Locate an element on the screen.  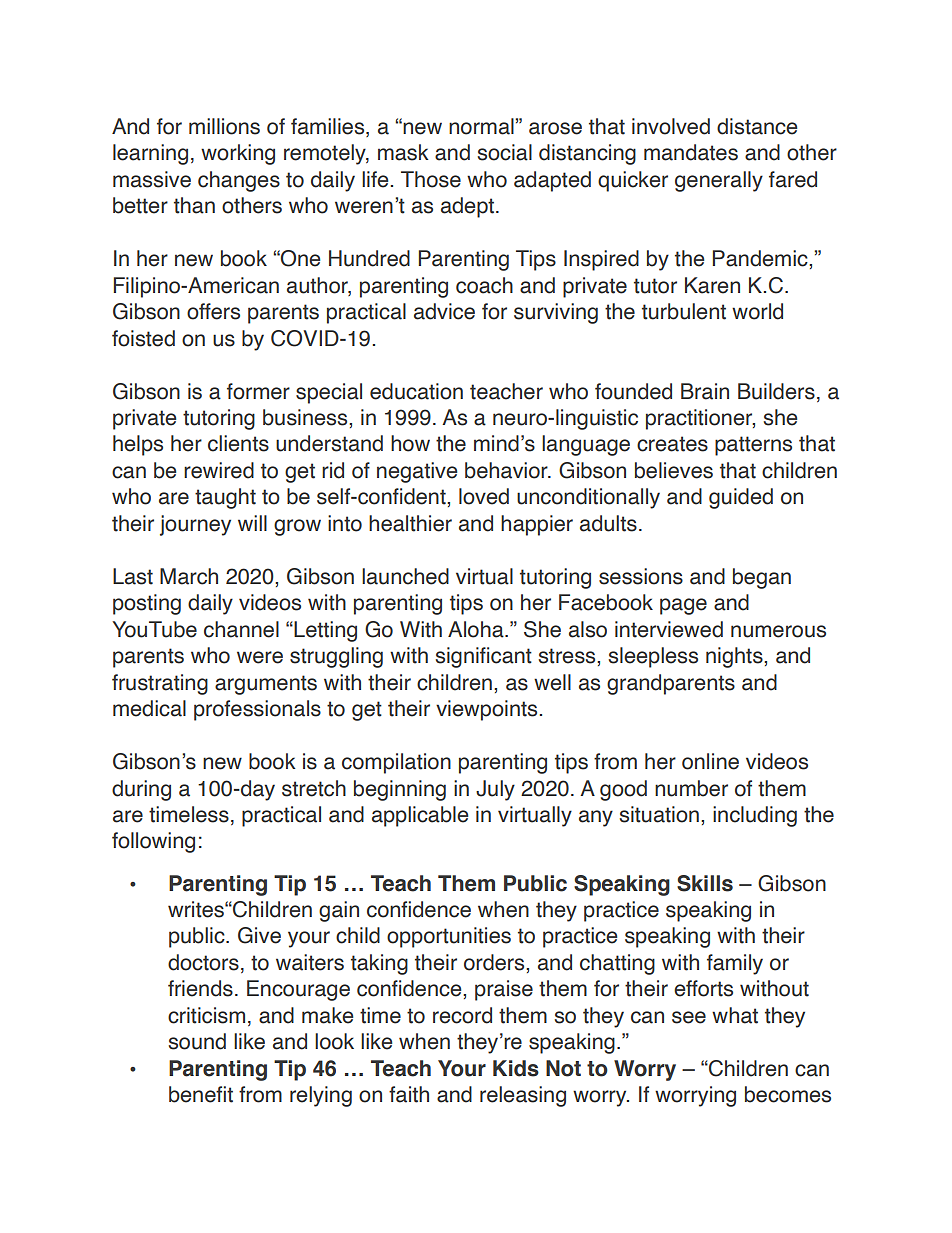
mandates is located at coordinates (691, 152).
